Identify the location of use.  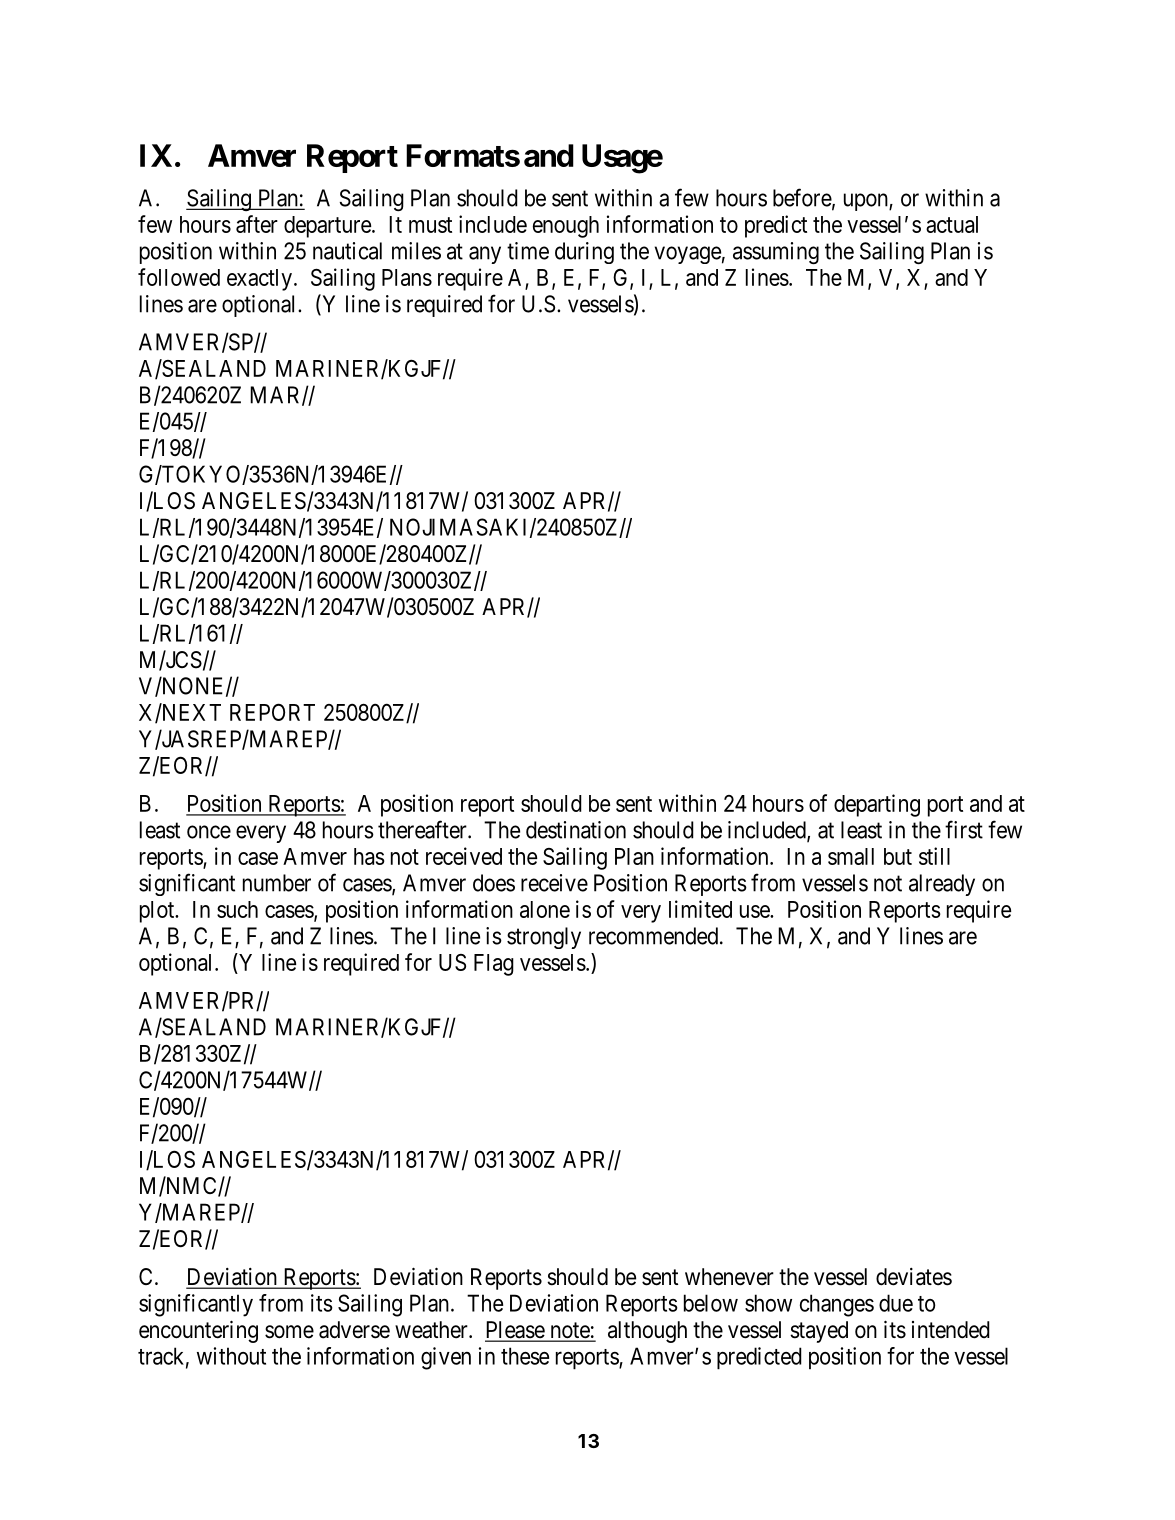
(755, 911).
